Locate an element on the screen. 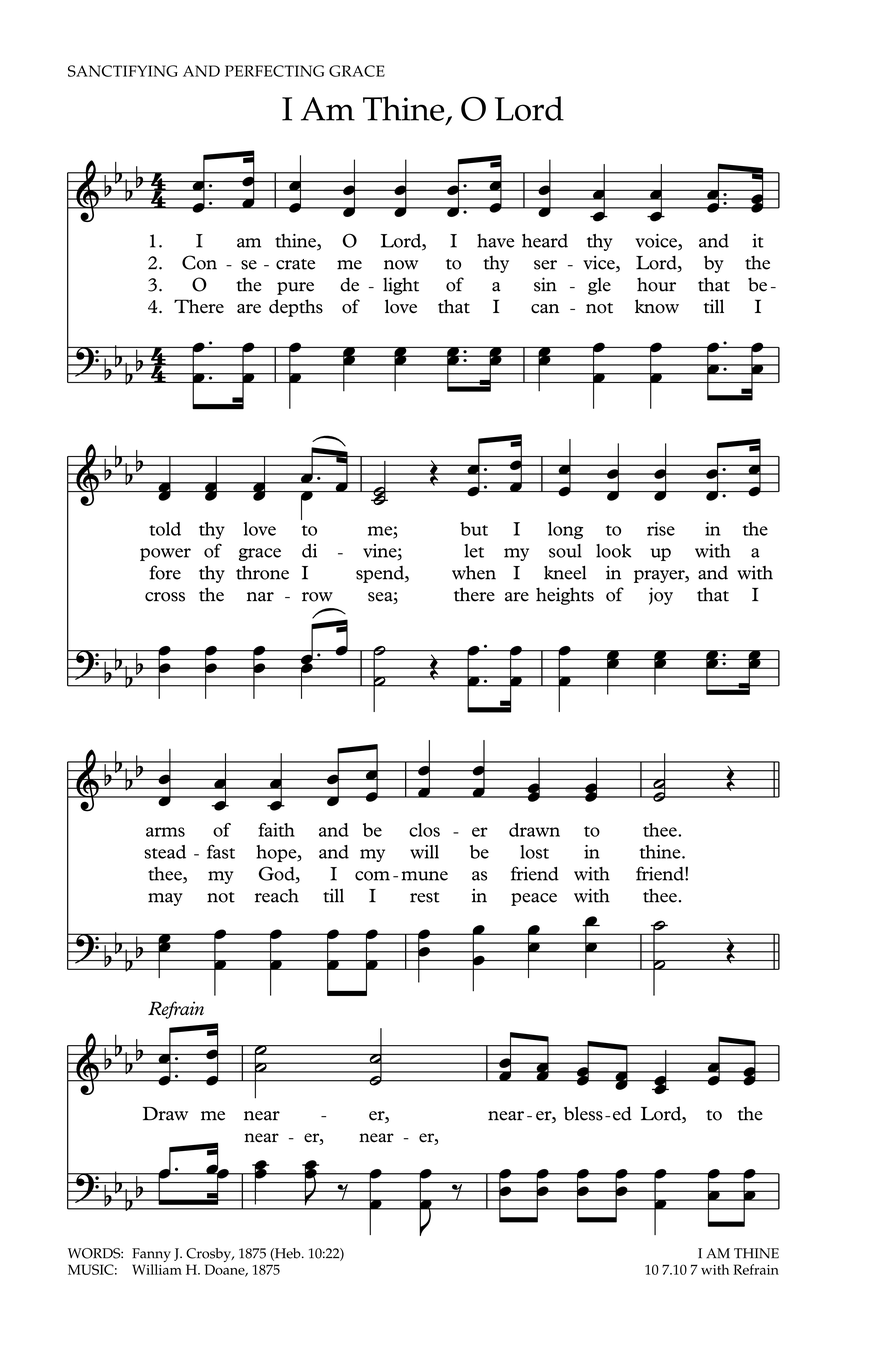 The height and width of the screenshot is (1345, 896). com is located at coordinates (372, 876).
